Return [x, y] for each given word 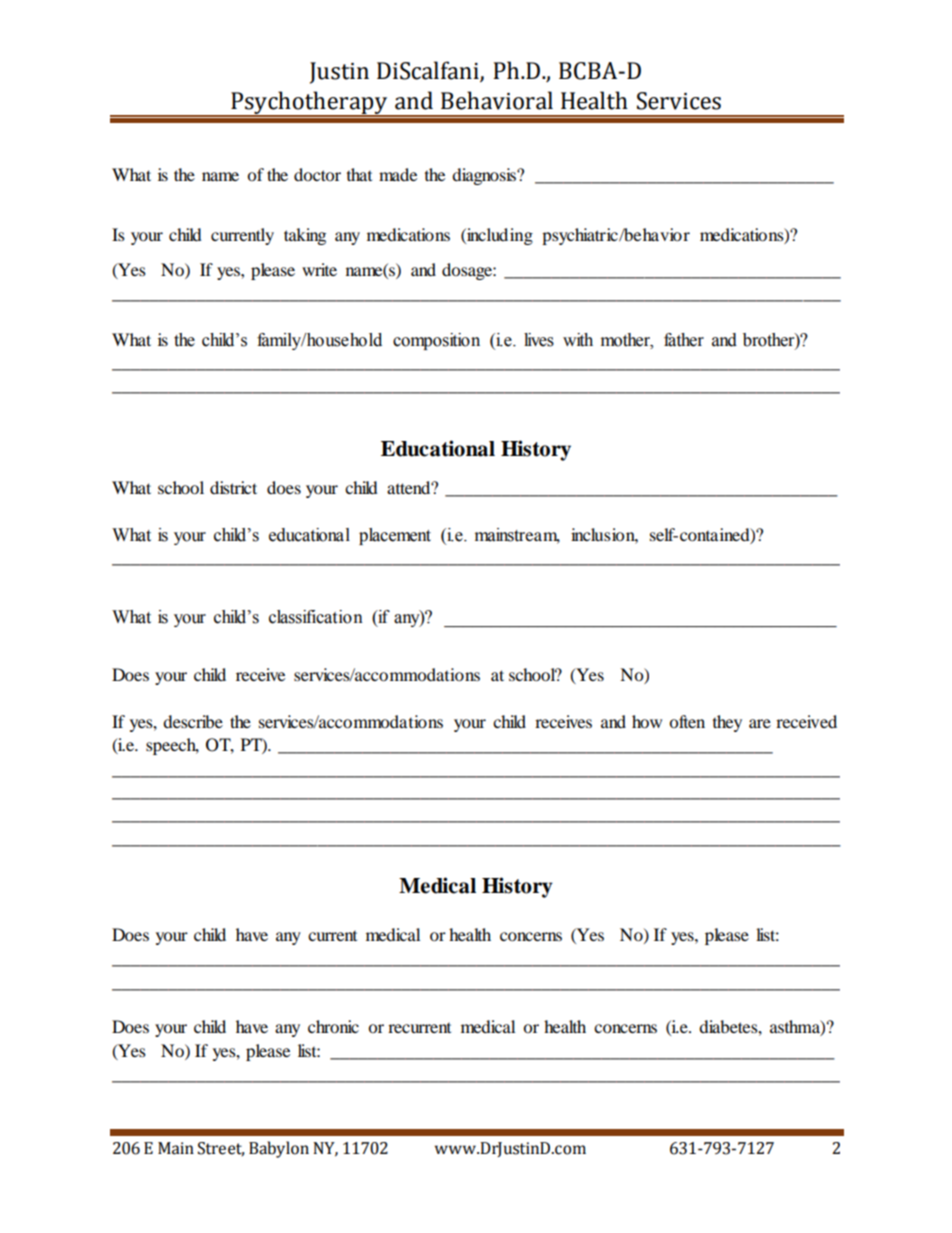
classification [316, 617]
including [499, 236]
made [398, 174]
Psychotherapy [309, 103]
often [687, 721]
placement [395, 536]
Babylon [279, 1149]
